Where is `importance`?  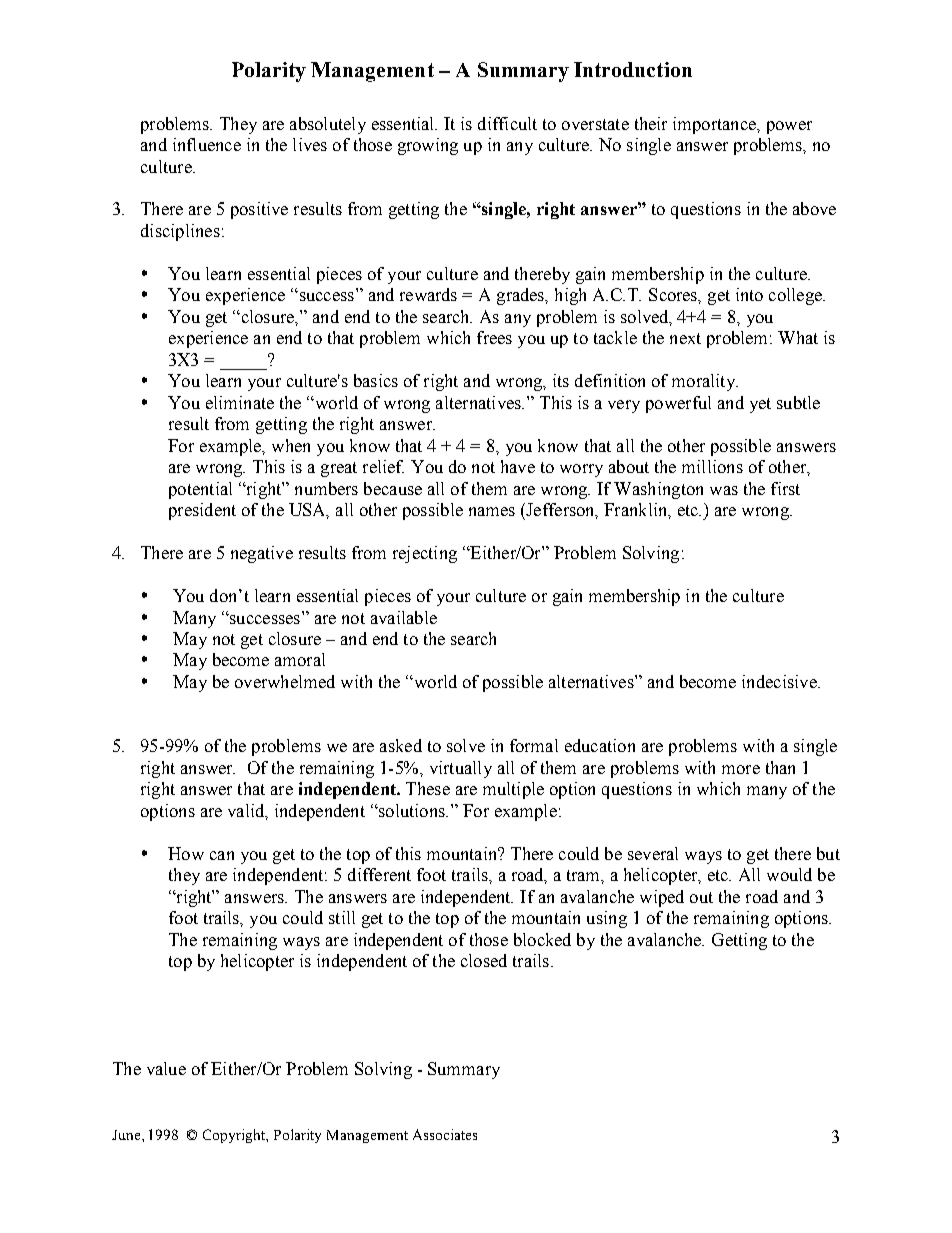 importance is located at coordinates (715, 125).
